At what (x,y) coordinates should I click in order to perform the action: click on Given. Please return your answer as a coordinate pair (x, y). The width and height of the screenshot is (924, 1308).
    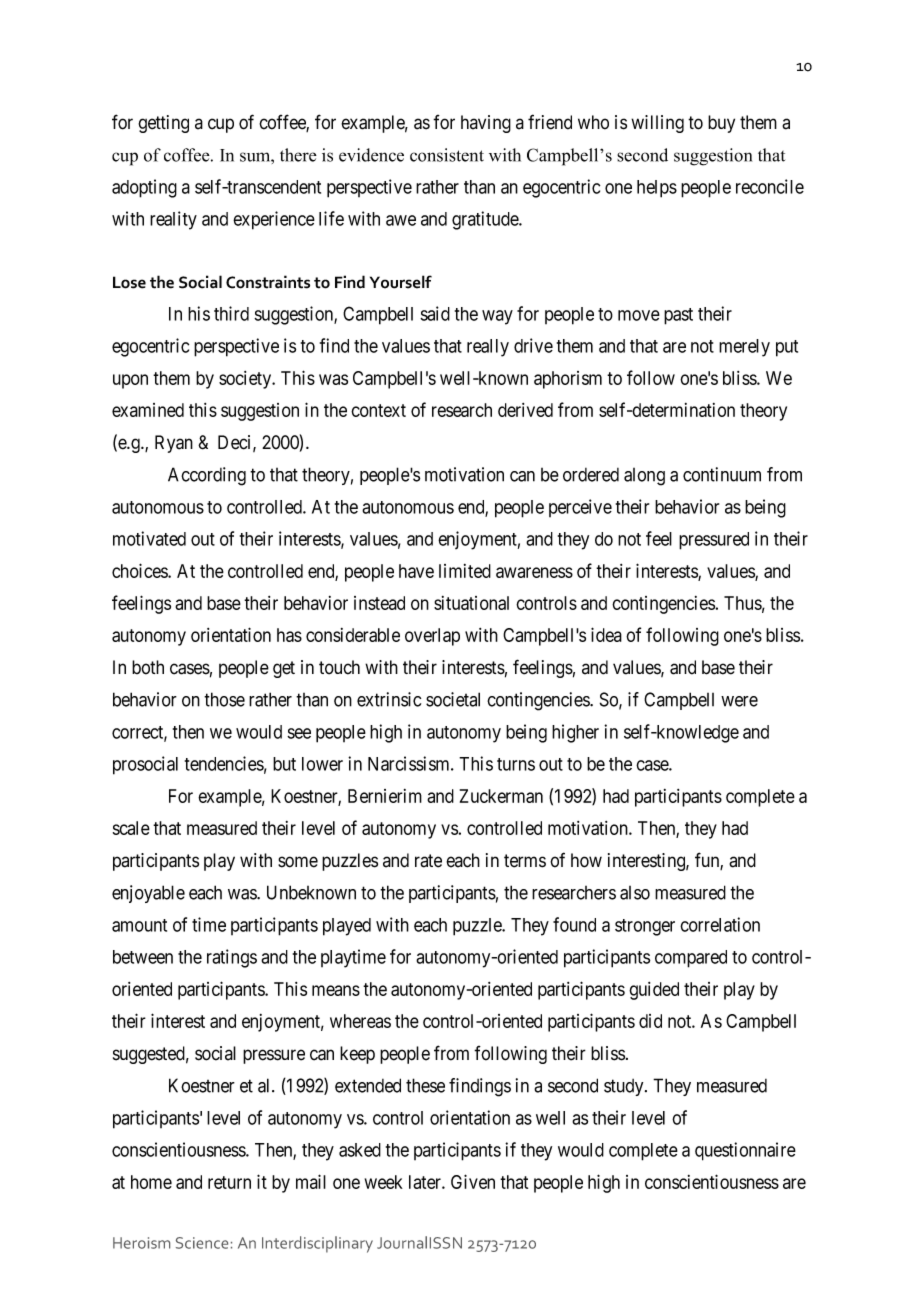
    Looking at the image, I should click on (473, 1181).
